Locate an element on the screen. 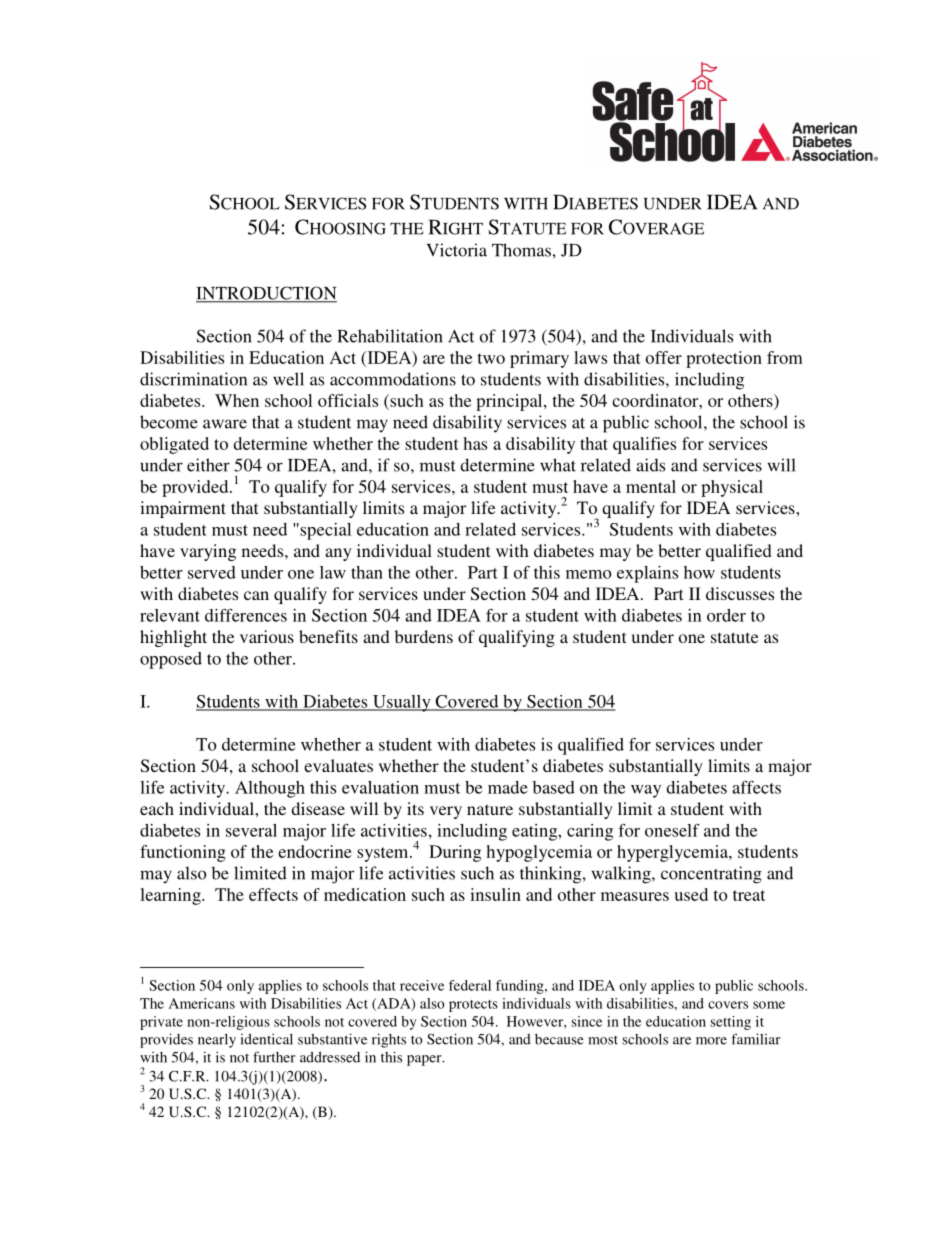 The image size is (952, 1233). order is located at coordinates (726, 615).
